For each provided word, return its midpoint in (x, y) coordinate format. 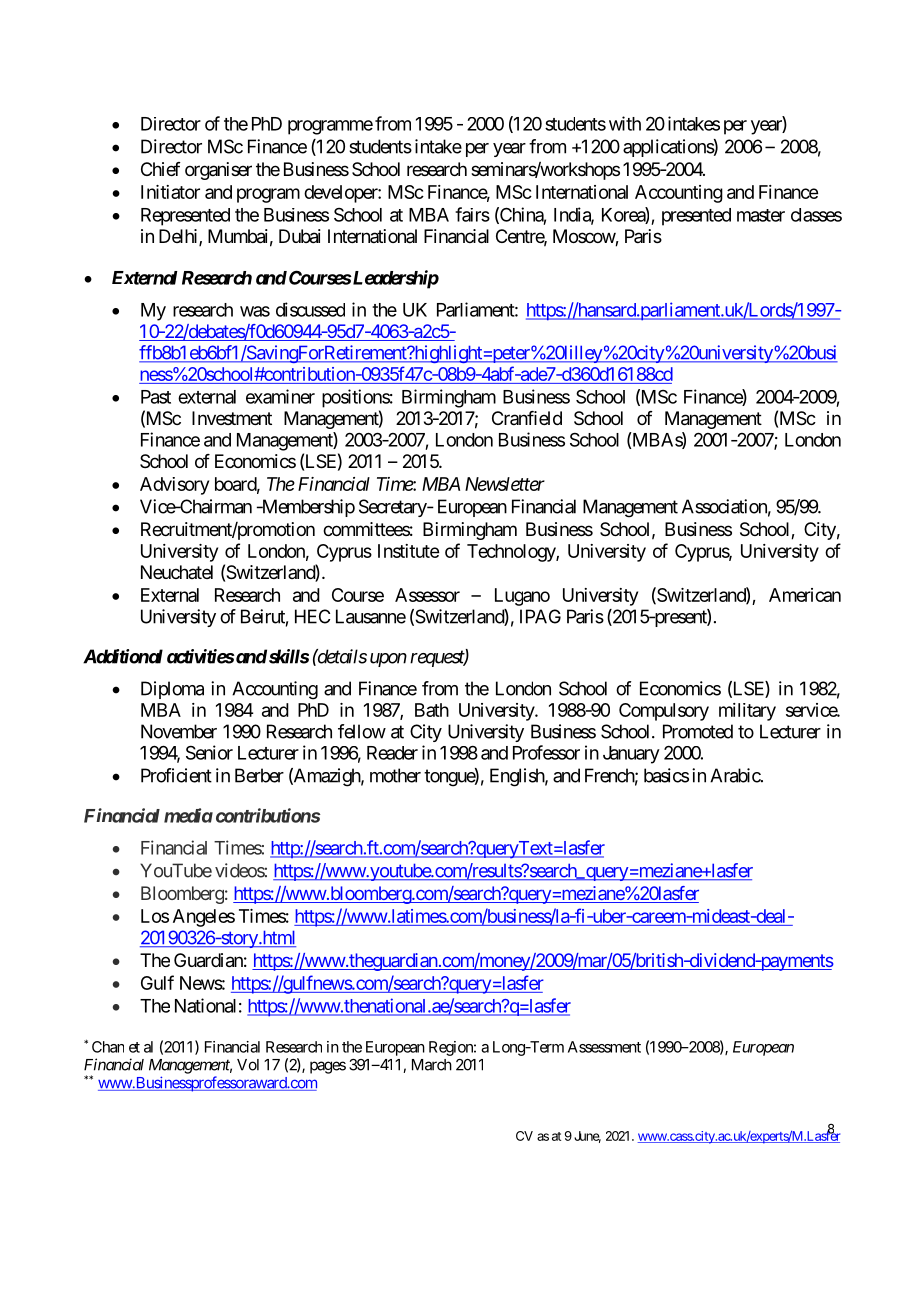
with (625, 123)
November (179, 731)
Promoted (698, 731)
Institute (408, 551)
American (805, 595)
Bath (432, 710)
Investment (232, 418)
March (432, 1065)
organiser (218, 171)
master (761, 215)
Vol (248, 1065)
